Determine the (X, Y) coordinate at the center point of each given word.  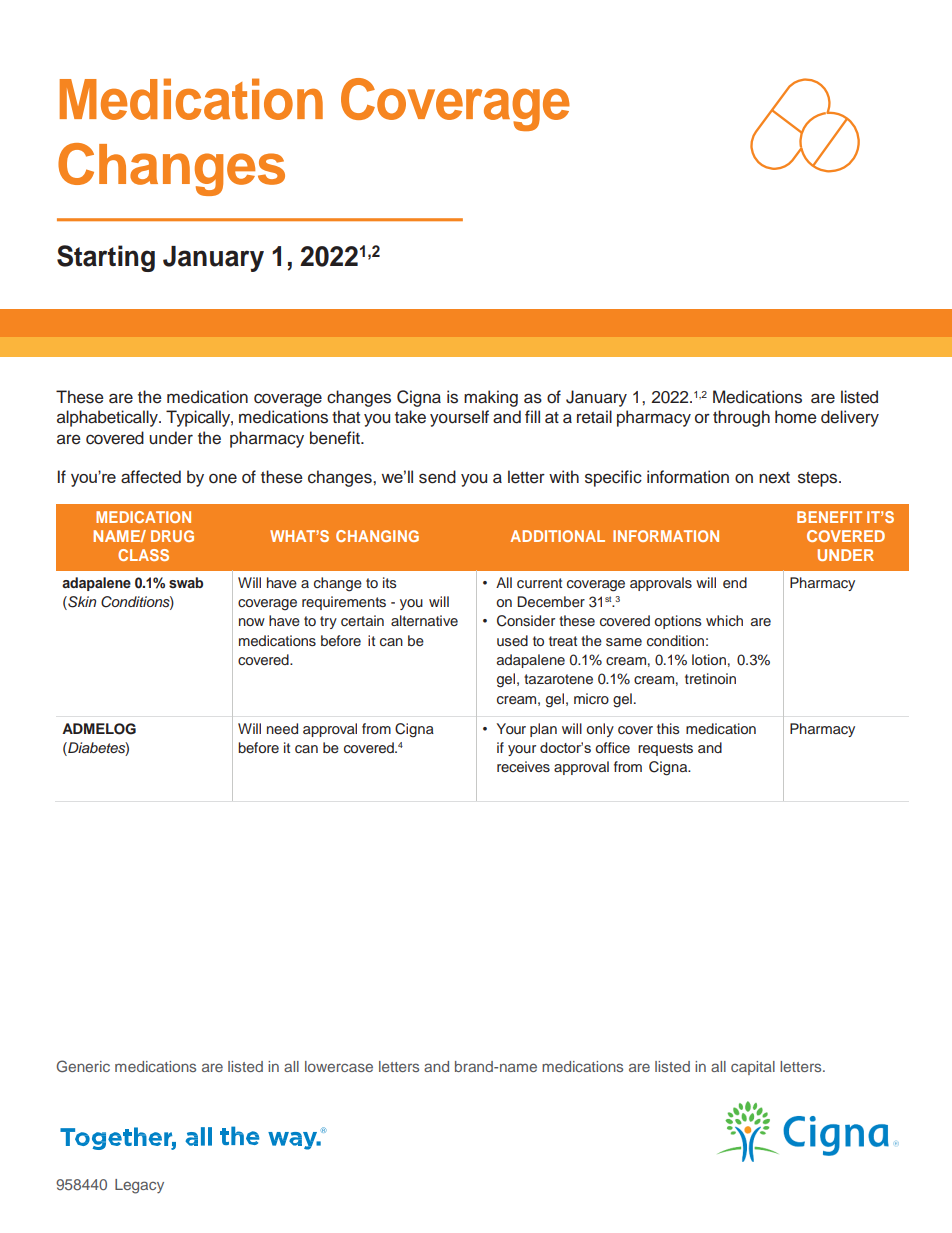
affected (151, 477)
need (282, 728)
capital (753, 1068)
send (437, 477)
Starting (106, 258)
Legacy (139, 1186)
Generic (83, 1066)
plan (543, 730)
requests (665, 749)
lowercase (339, 1066)
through (741, 418)
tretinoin (710, 678)
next (774, 478)
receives (523, 766)
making (491, 398)
